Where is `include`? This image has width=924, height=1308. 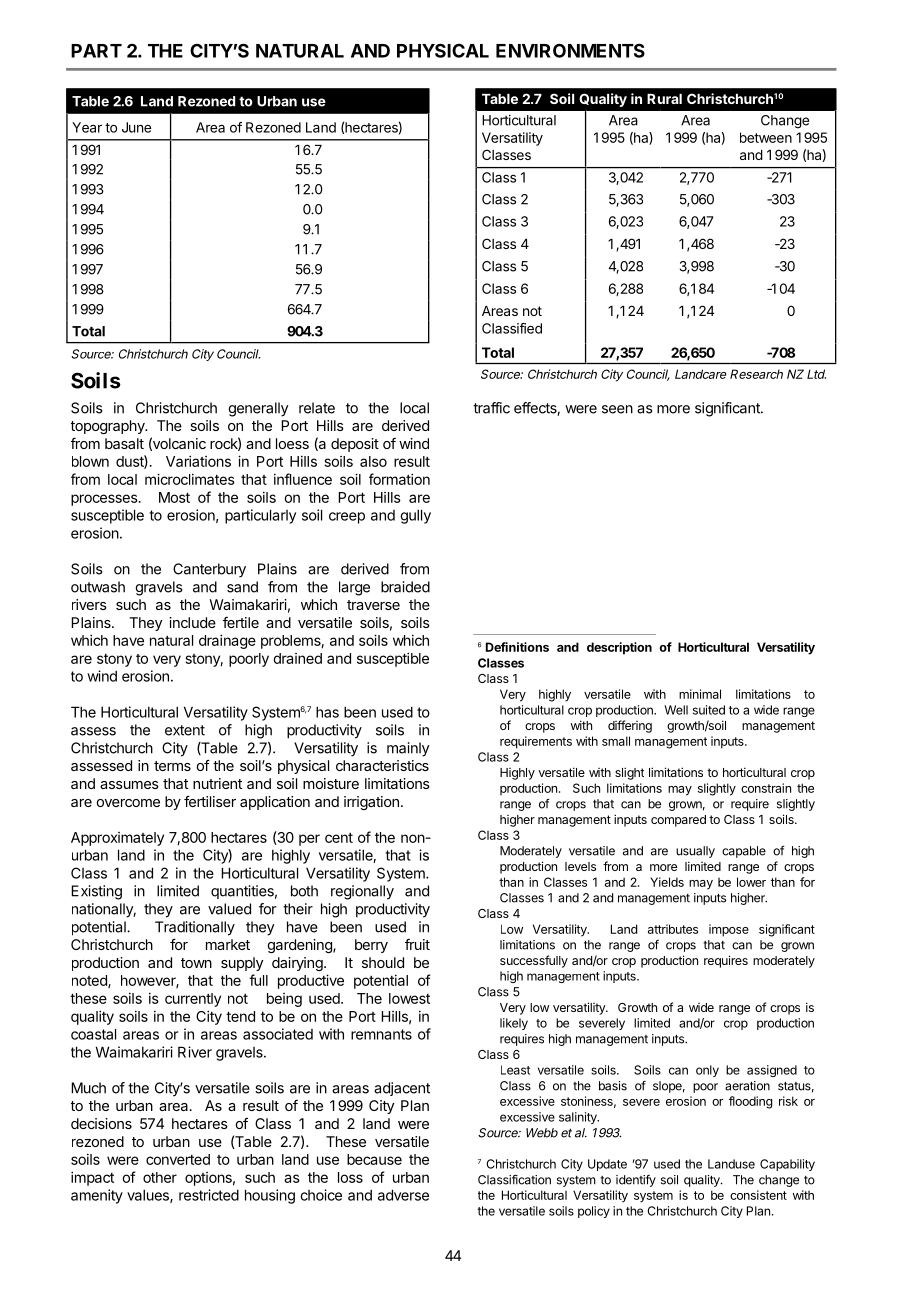
include is located at coordinates (192, 622).
